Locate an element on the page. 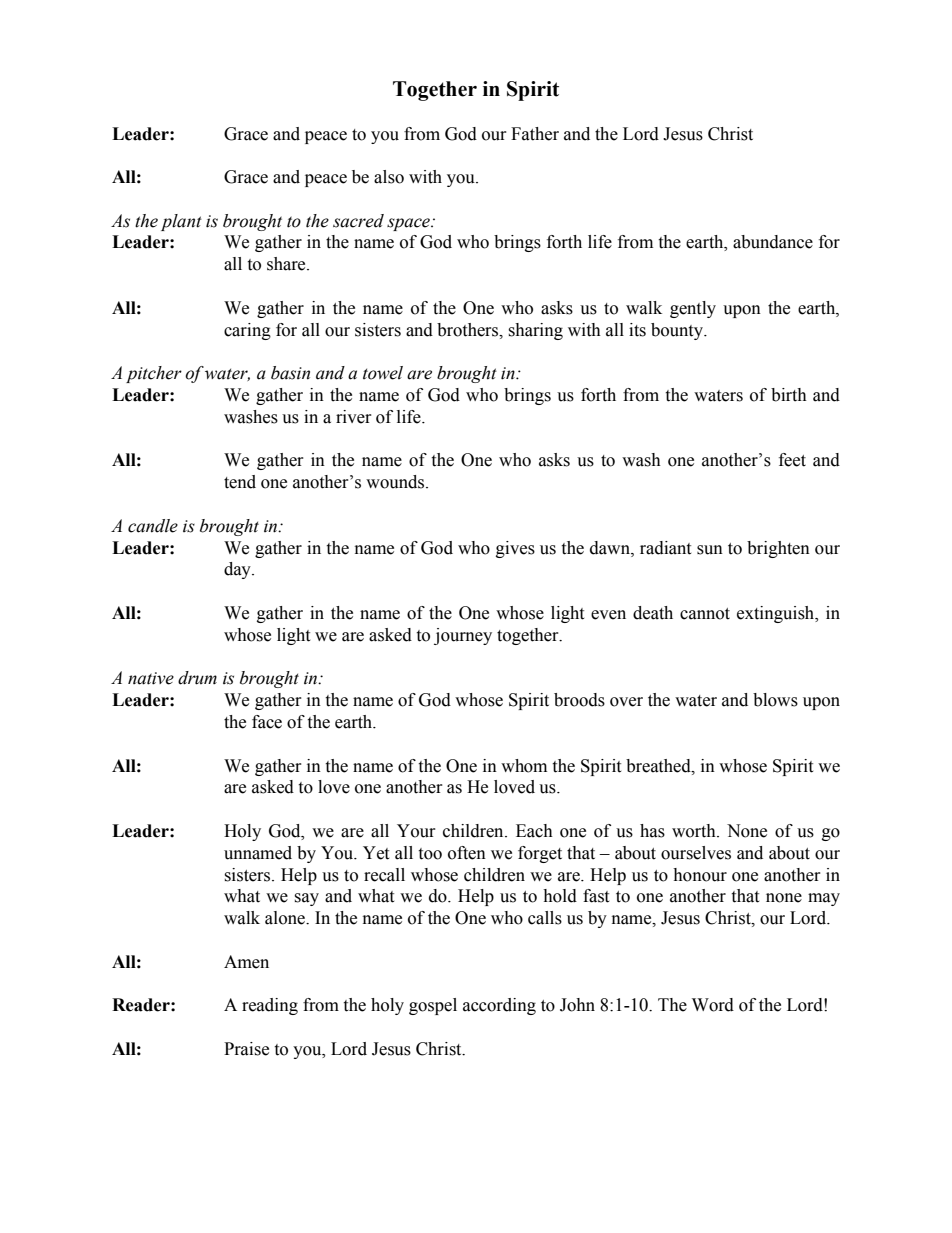 The width and height of the image is (952, 1233). face is located at coordinates (267, 722).
